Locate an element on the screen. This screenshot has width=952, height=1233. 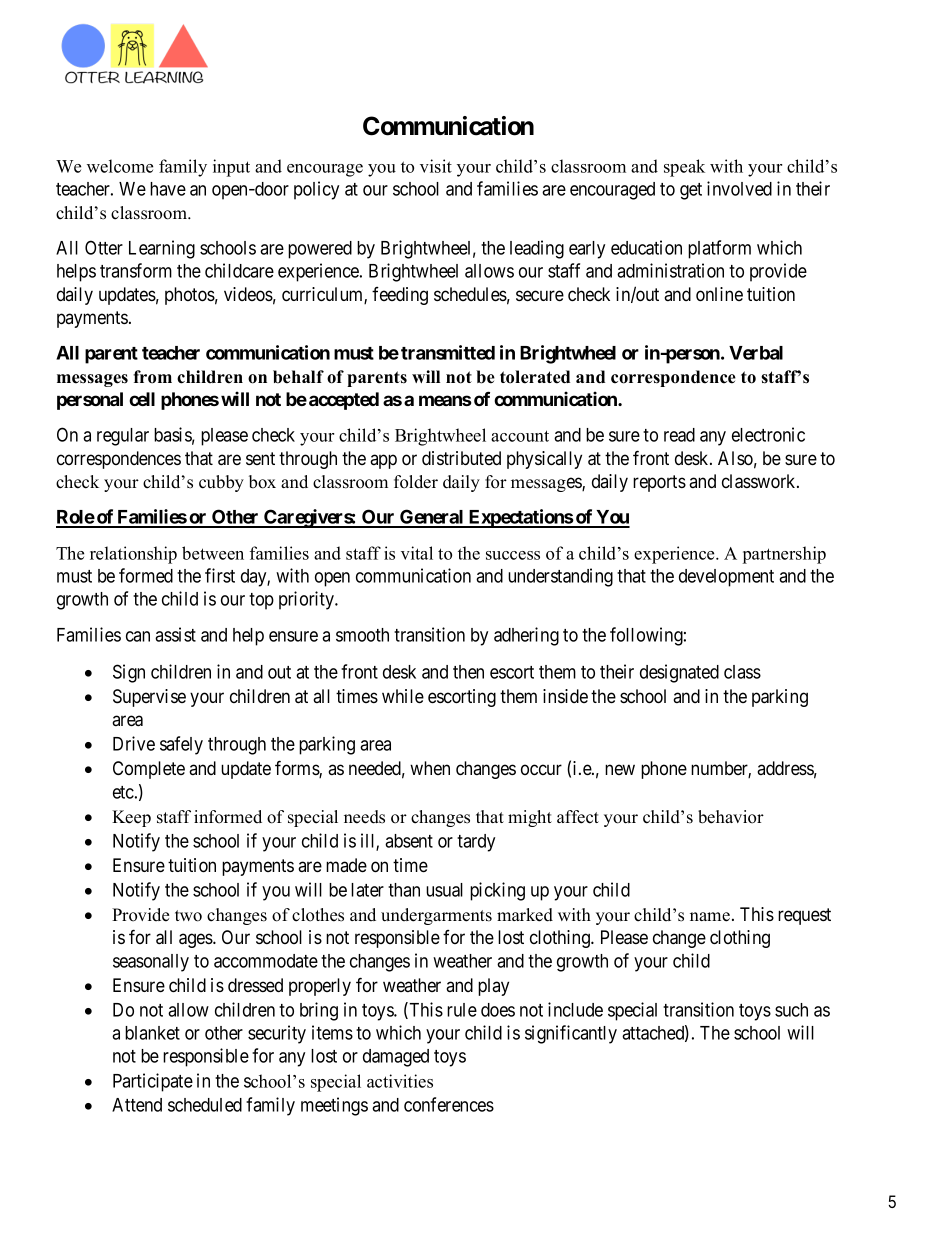
distributed is located at coordinates (461, 458).
